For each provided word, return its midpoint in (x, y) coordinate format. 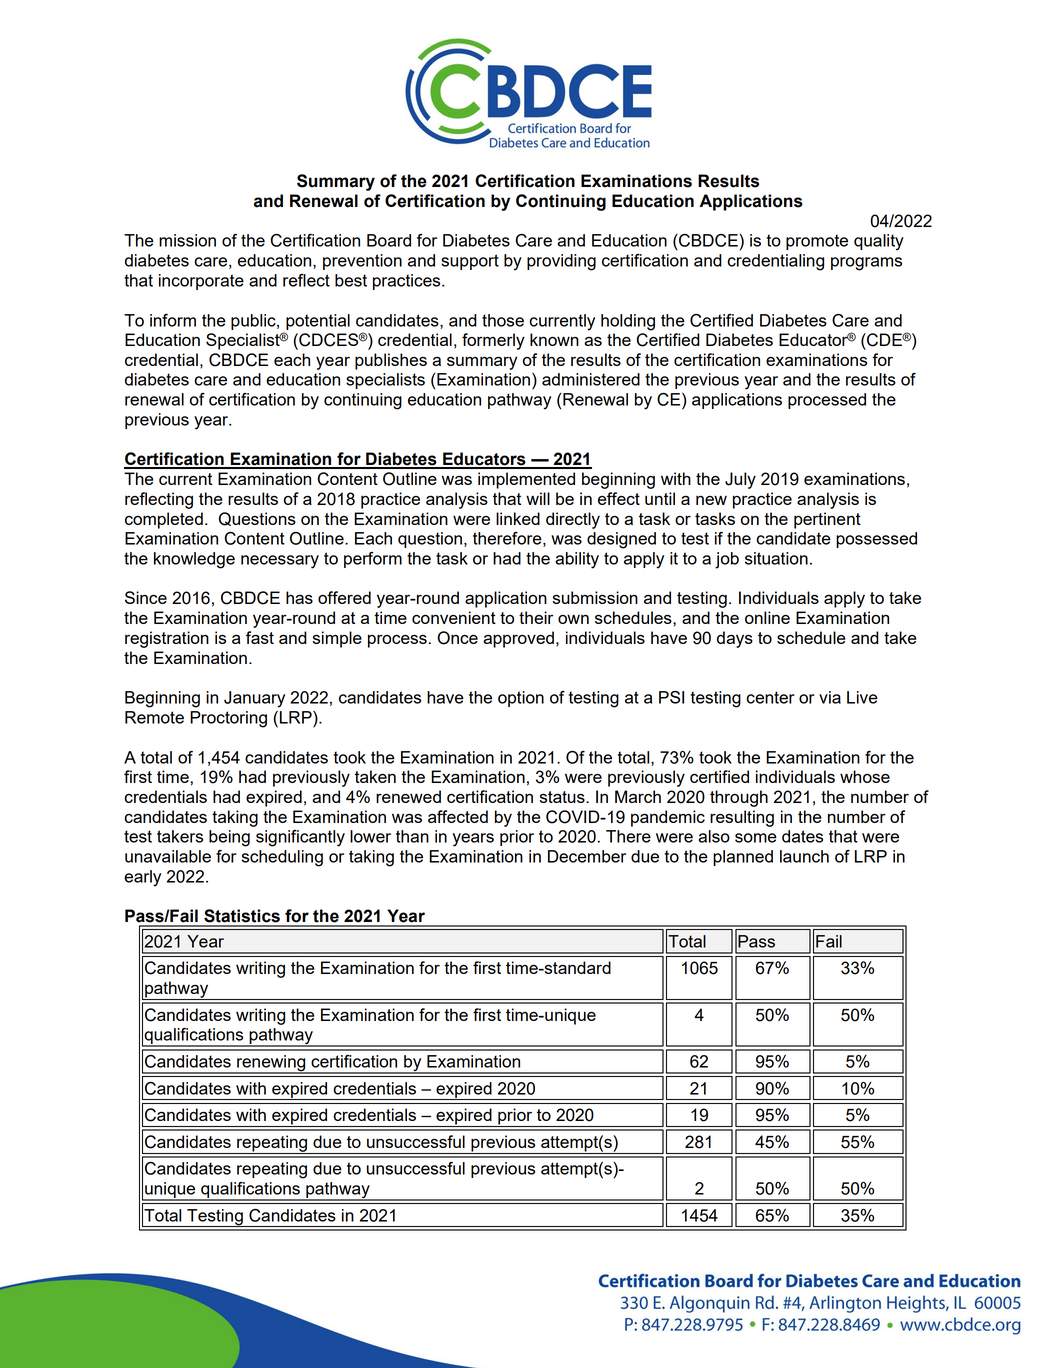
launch (804, 856)
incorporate (201, 282)
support (470, 262)
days (735, 639)
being (229, 838)
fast (260, 637)
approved (518, 639)
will (538, 498)
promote (817, 242)
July (740, 480)
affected (458, 816)
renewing (271, 1064)
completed (164, 520)
